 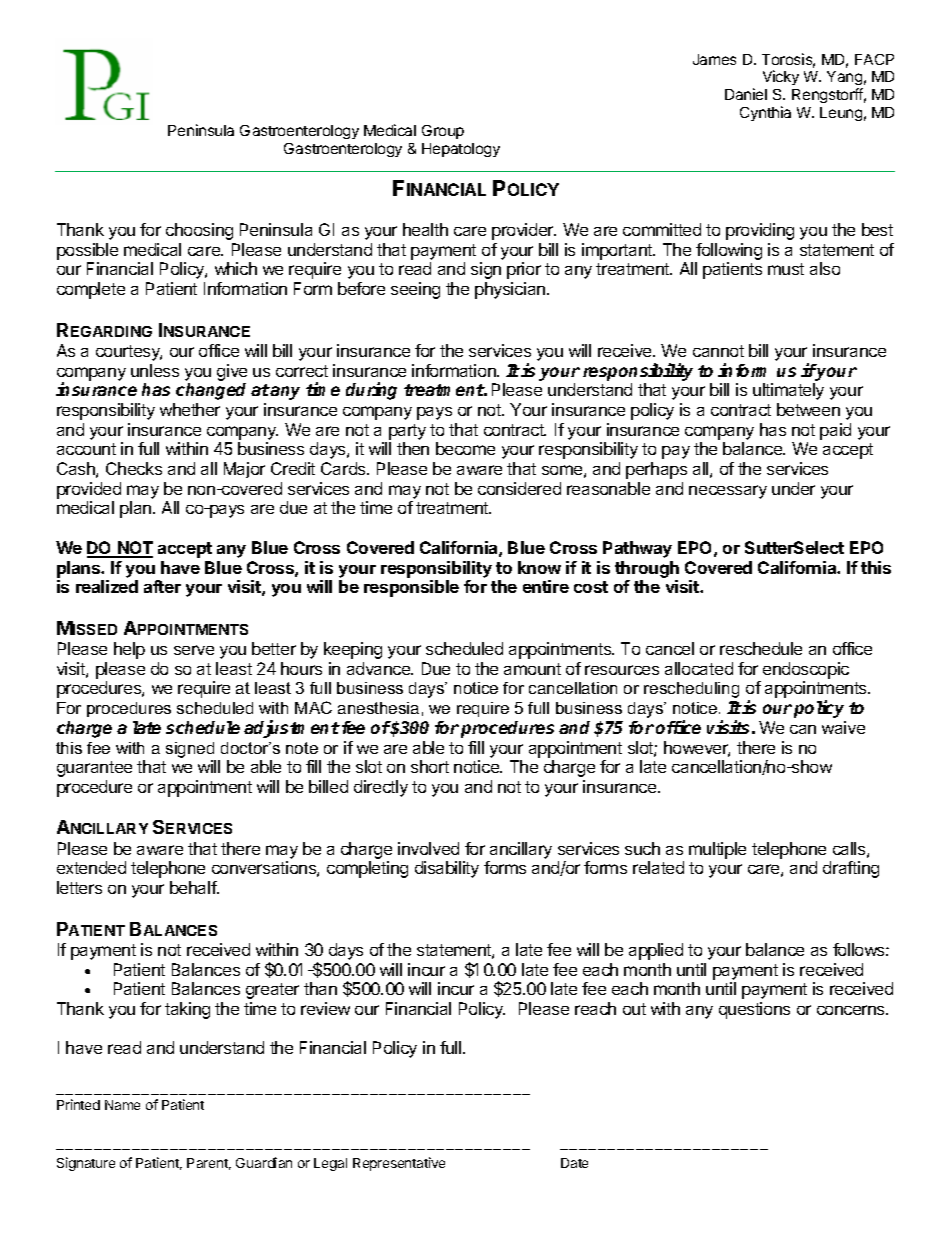 I want to click on must, so click(x=786, y=269).
